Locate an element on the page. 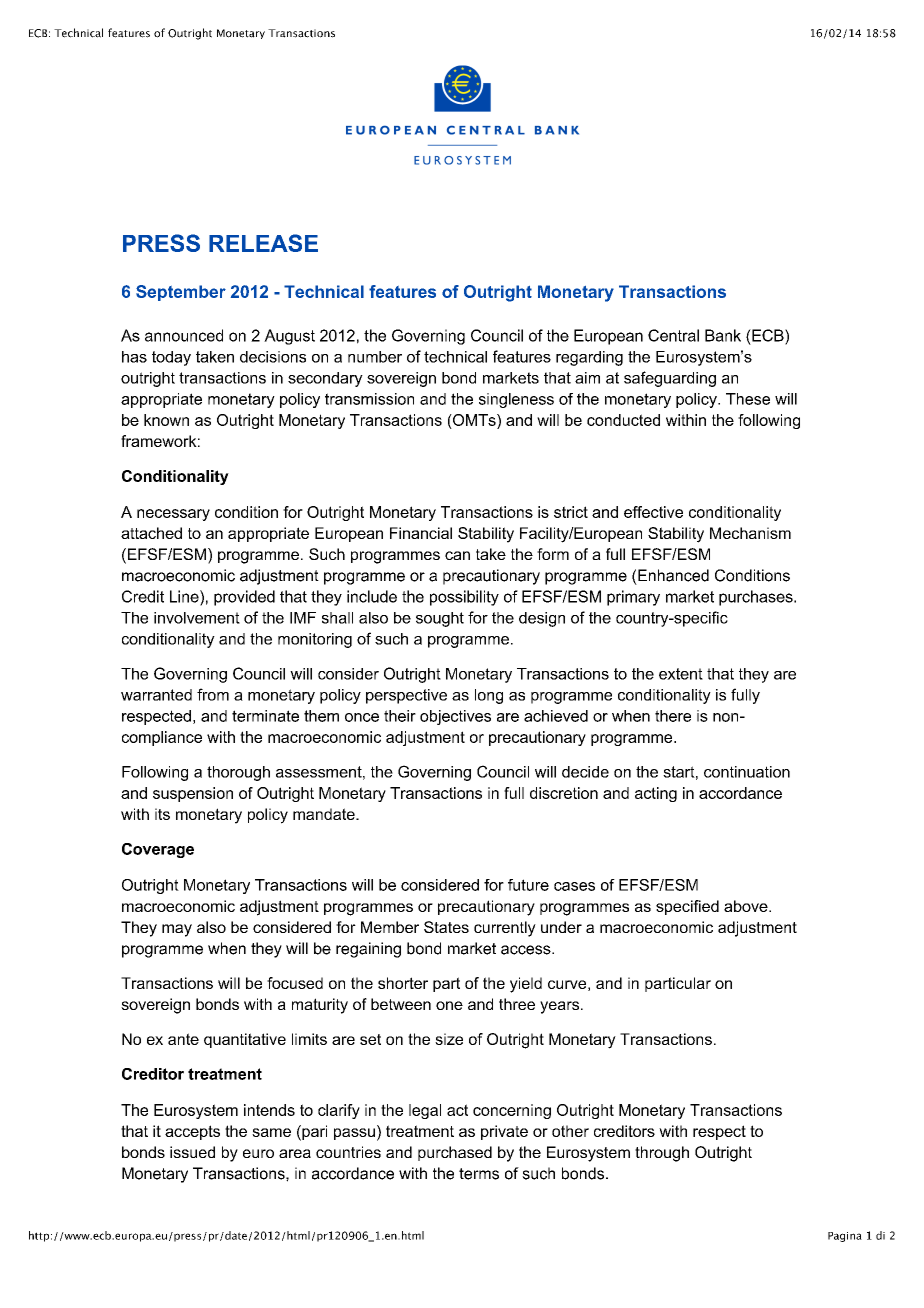 This page has width=924, height=1308. continuation is located at coordinates (747, 772).
